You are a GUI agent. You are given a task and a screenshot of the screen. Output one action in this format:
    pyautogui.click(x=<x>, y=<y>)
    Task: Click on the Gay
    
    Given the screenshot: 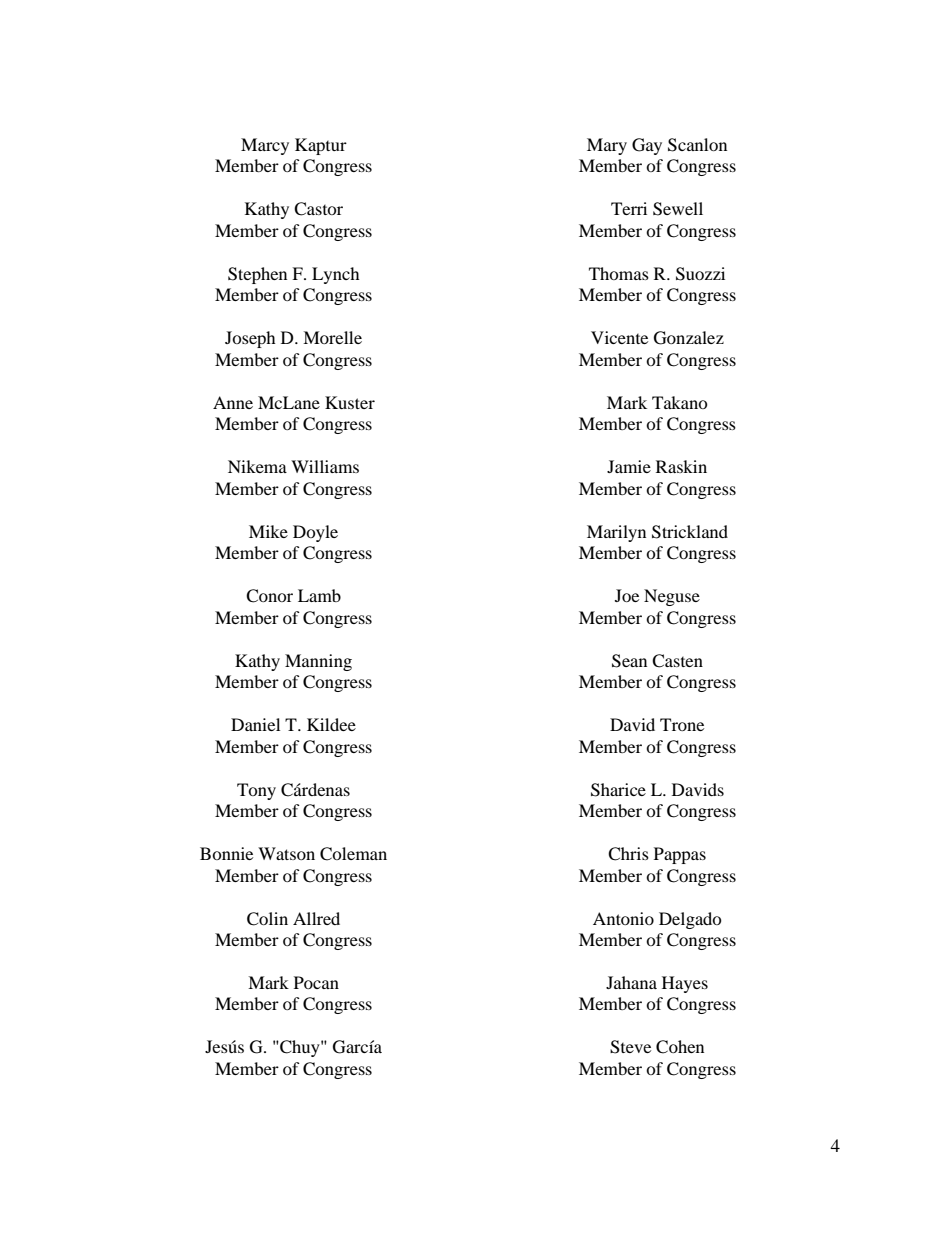 What is the action you would take?
    pyautogui.click(x=647, y=146)
